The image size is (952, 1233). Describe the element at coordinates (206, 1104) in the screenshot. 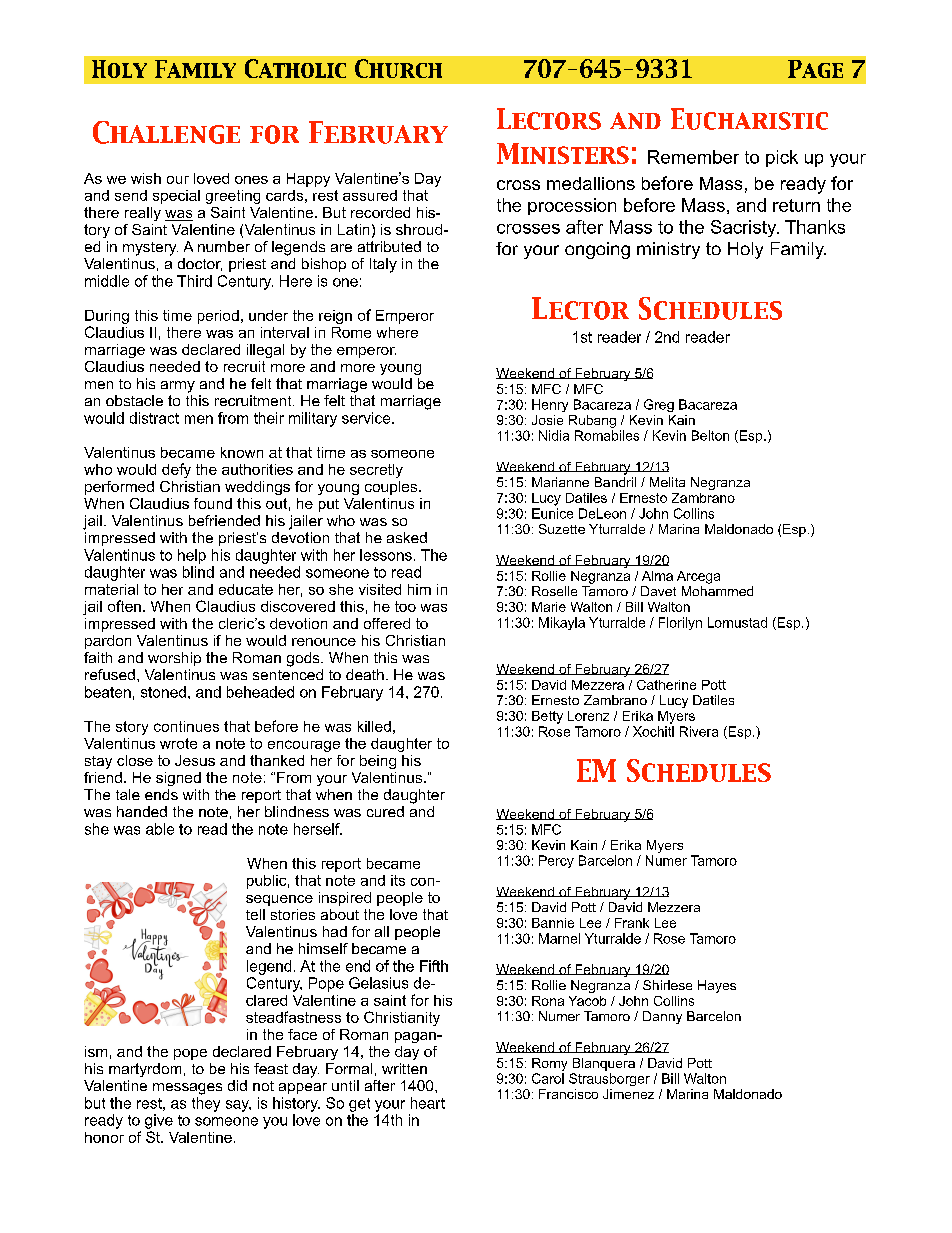

I see `they` at that location.
